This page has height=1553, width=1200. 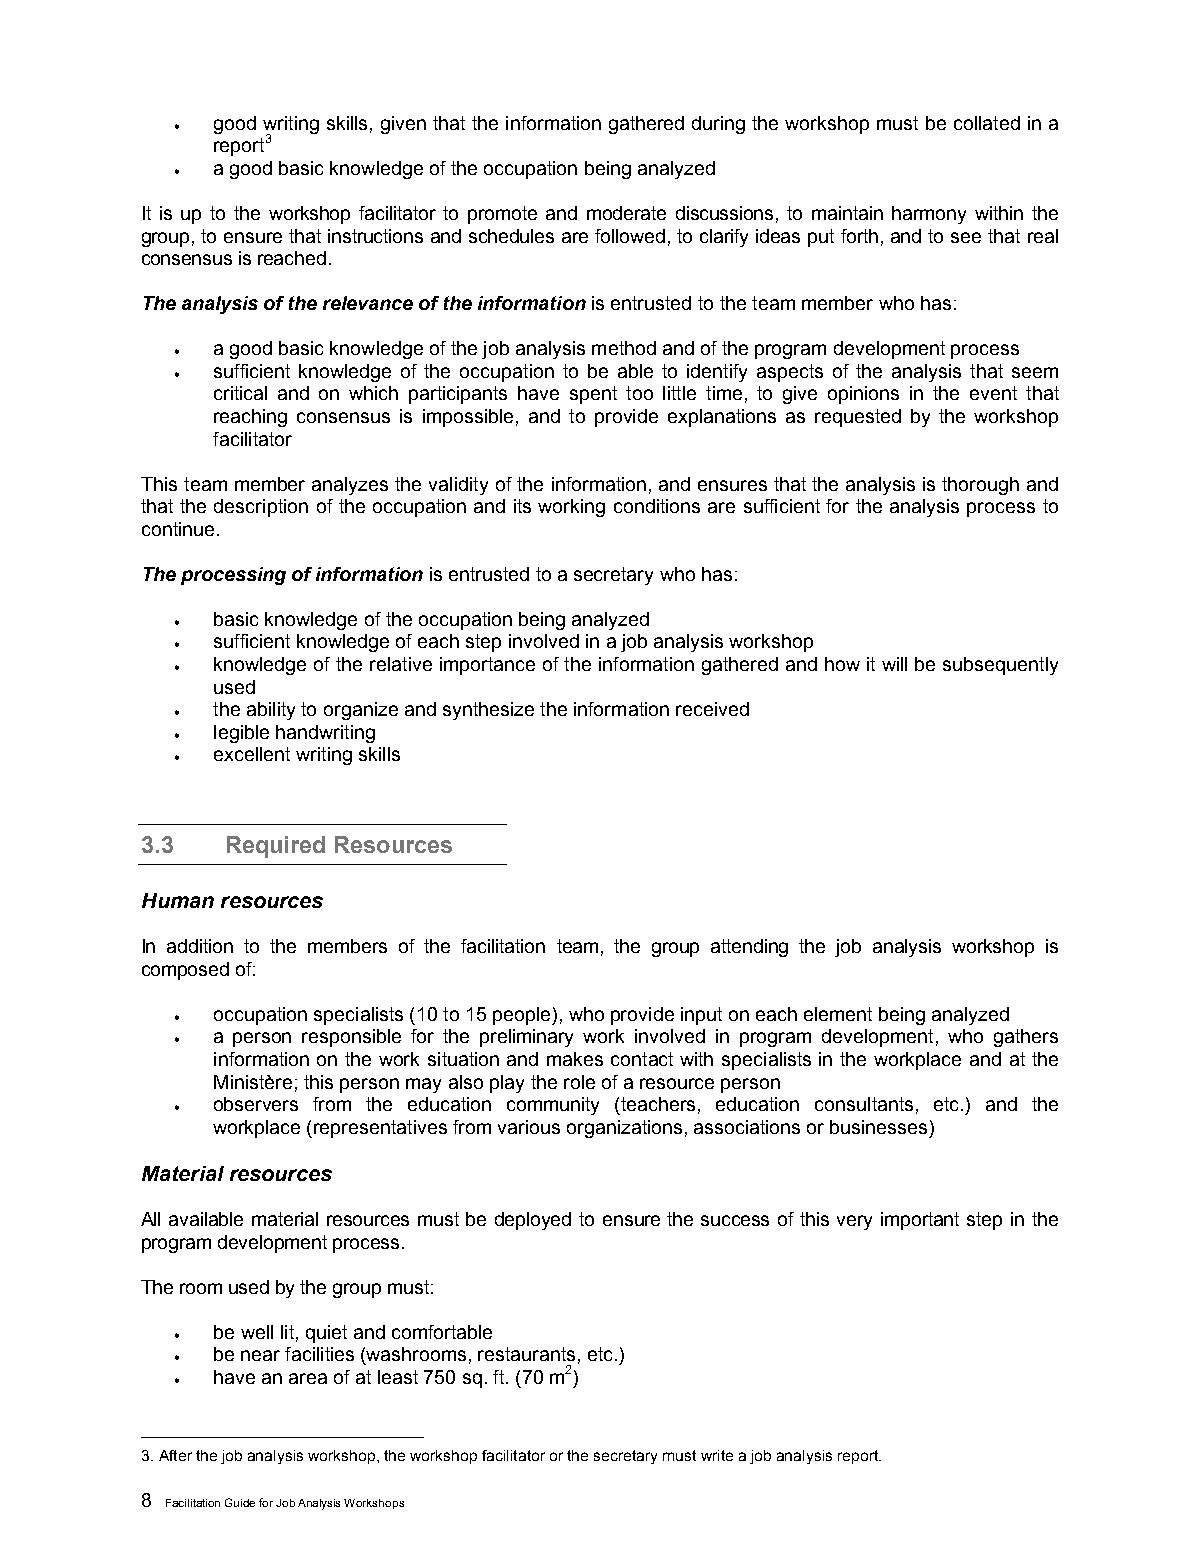 I want to click on synthesize, so click(x=488, y=711).
